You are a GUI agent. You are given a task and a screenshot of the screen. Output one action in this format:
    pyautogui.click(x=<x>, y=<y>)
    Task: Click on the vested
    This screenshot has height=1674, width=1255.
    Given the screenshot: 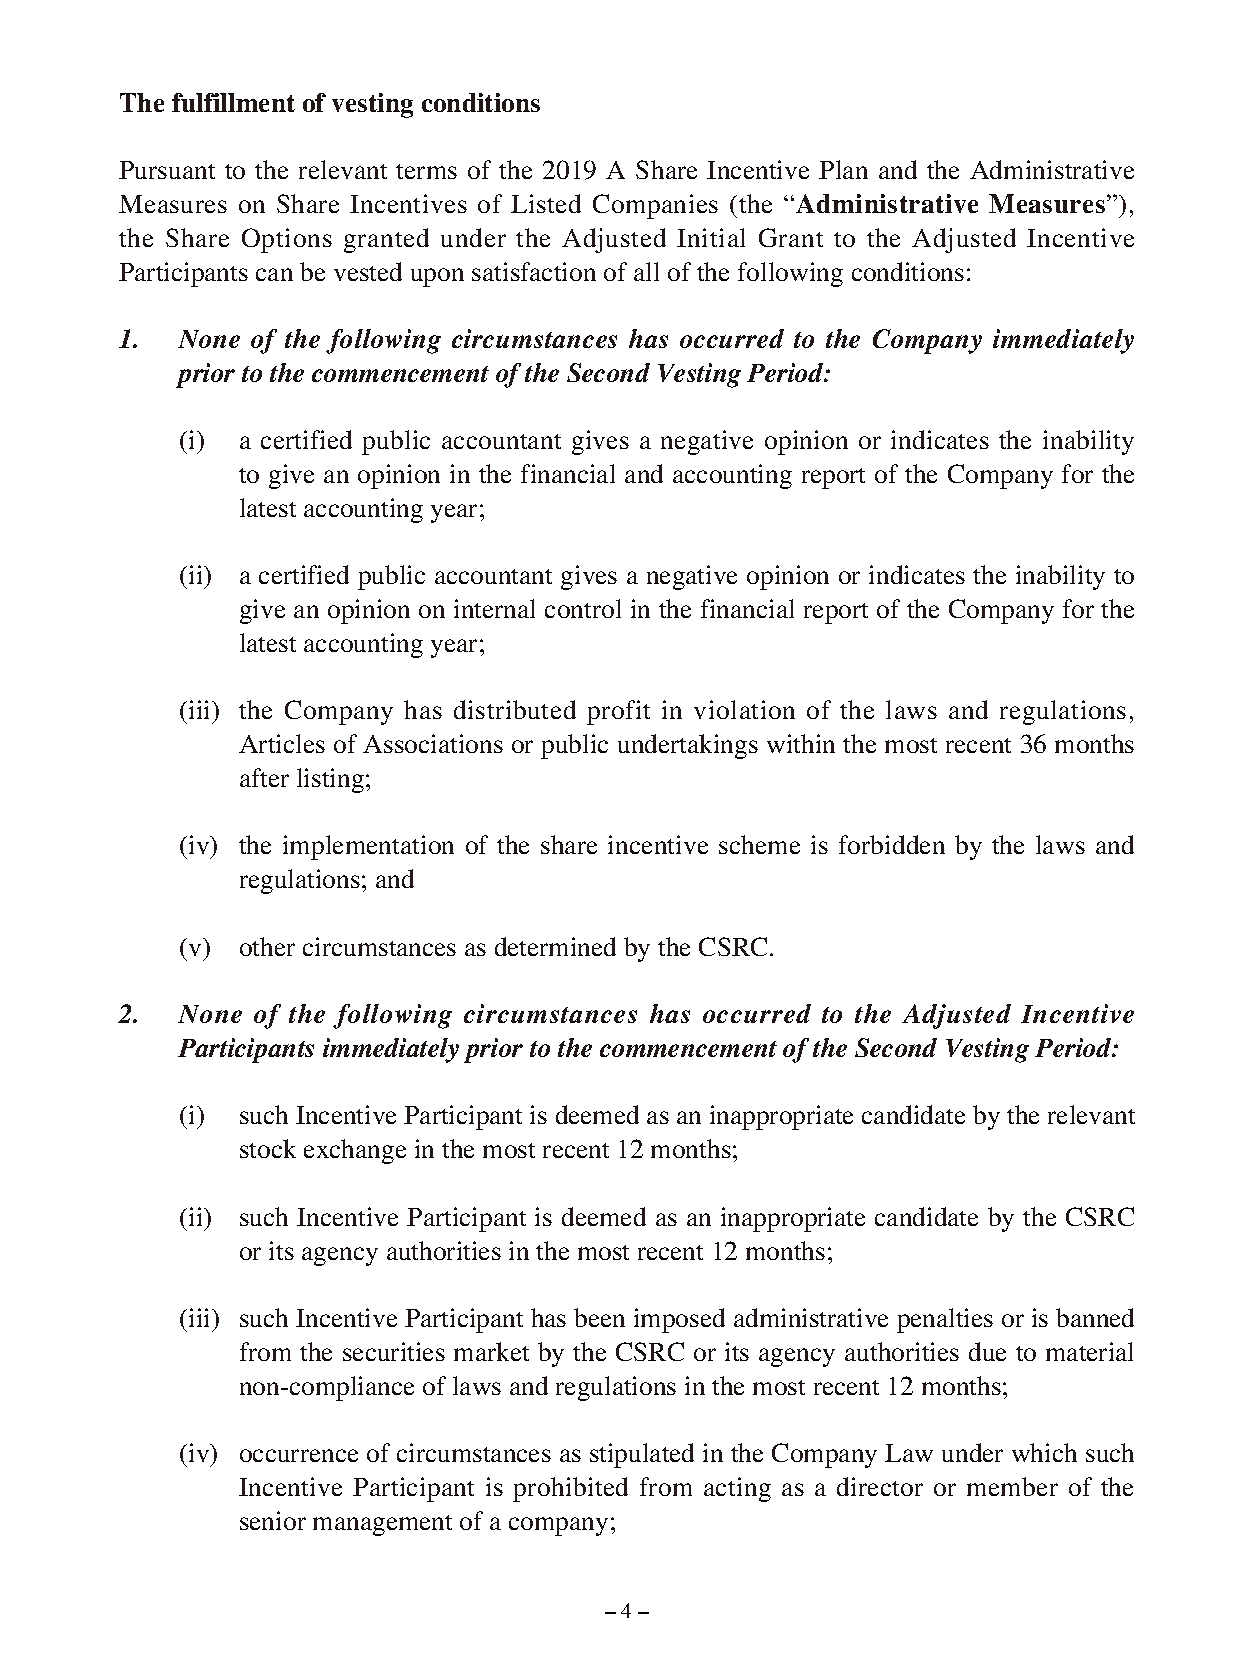 What is the action you would take?
    pyautogui.click(x=368, y=271)
